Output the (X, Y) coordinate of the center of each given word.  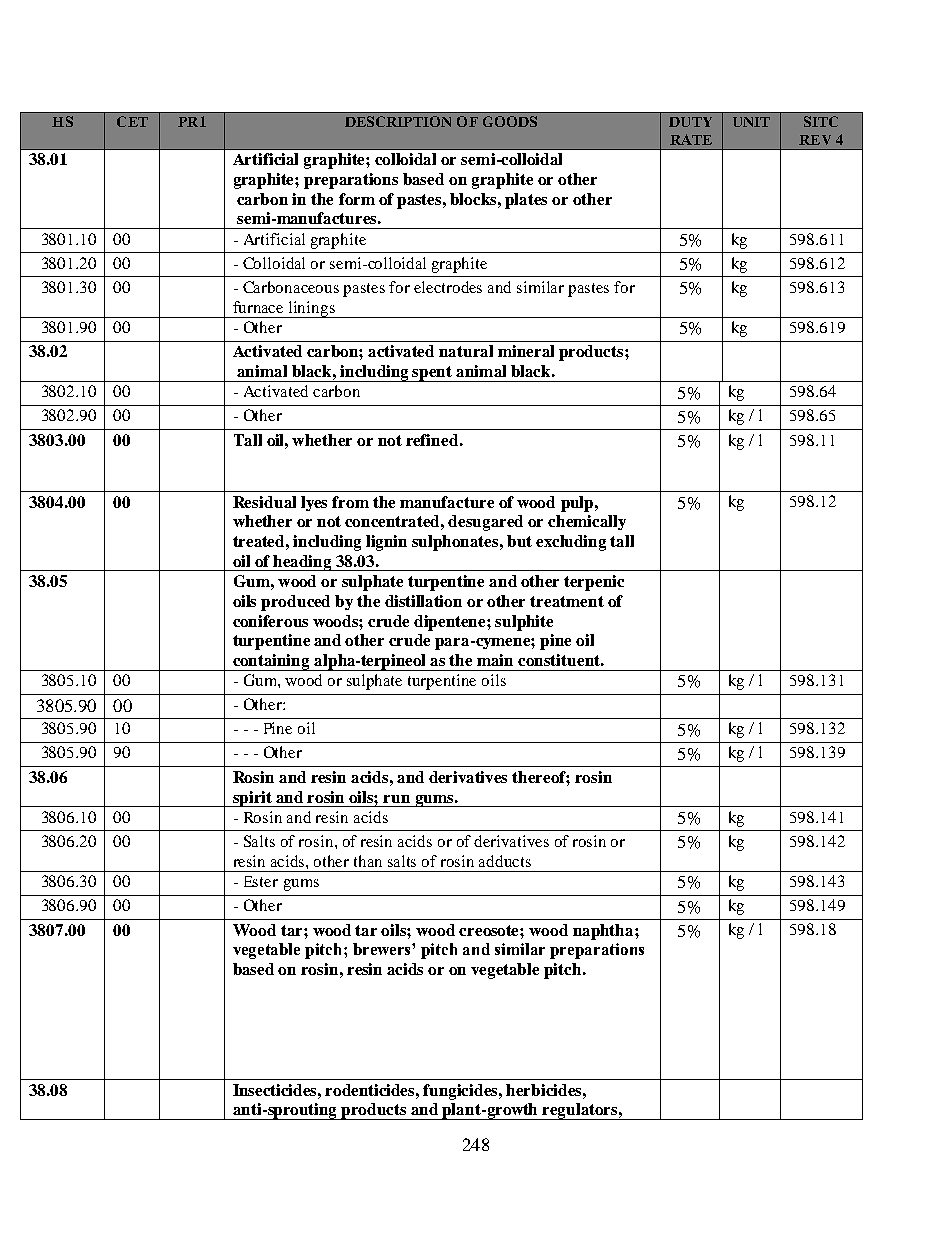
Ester (261, 881)
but (519, 541)
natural (466, 351)
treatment (567, 601)
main (495, 660)
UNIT (751, 122)
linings (312, 309)
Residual (264, 502)
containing (272, 662)
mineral (526, 351)
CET (132, 121)
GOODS (510, 121)
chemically (587, 522)
